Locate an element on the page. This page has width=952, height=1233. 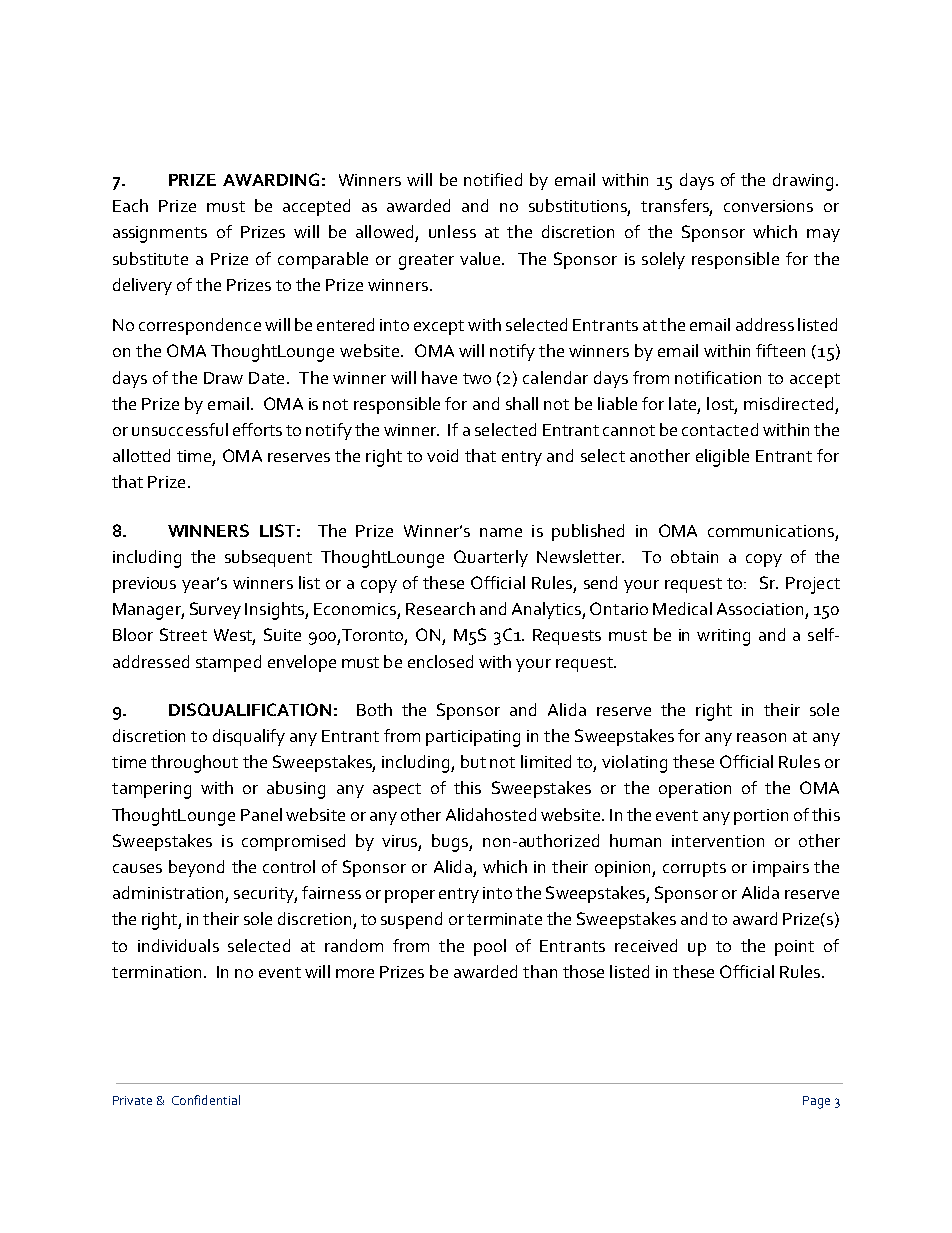
Confidential is located at coordinates (206, 1100).
